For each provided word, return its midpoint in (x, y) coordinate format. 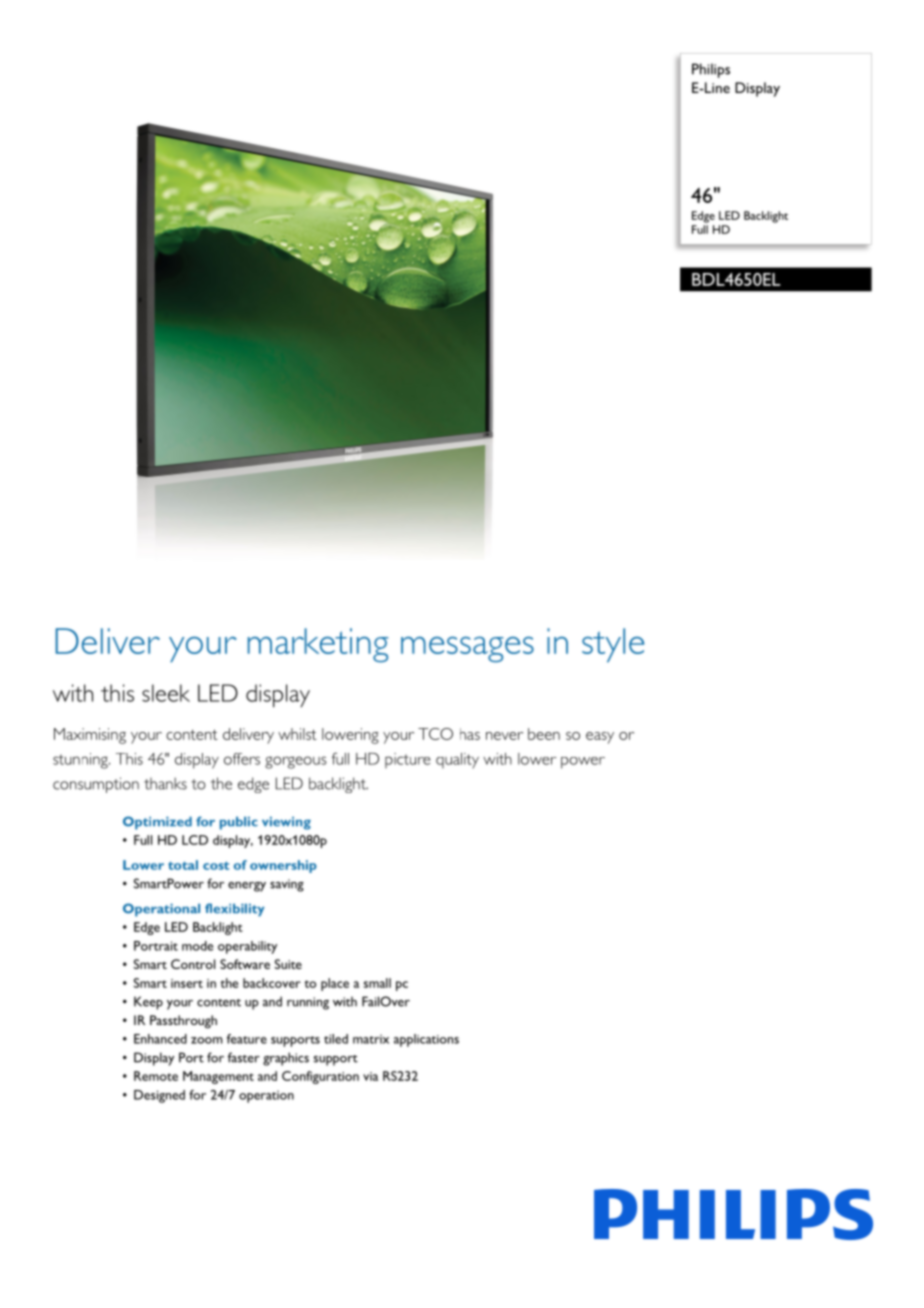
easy (600, 738)
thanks (165, 783)
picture (407, 760)
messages (467, 649)
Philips (711, 70)
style (613, 645)
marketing (318, 645)
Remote (156, 1076)
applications (426, 1040)
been (544, 734)
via (370, 1076)
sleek (166, 693)
